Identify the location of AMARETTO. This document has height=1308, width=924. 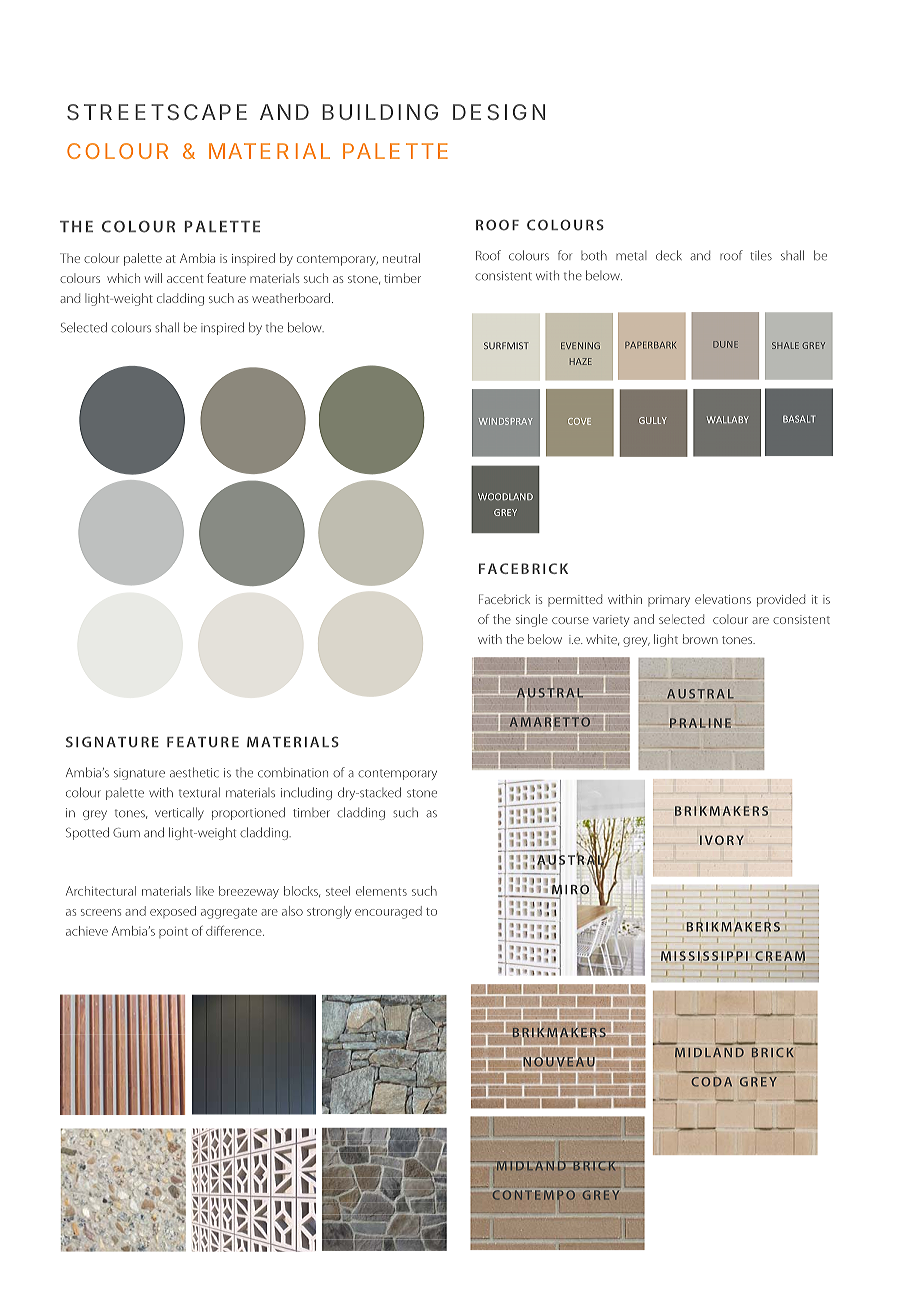
(549, 721).
